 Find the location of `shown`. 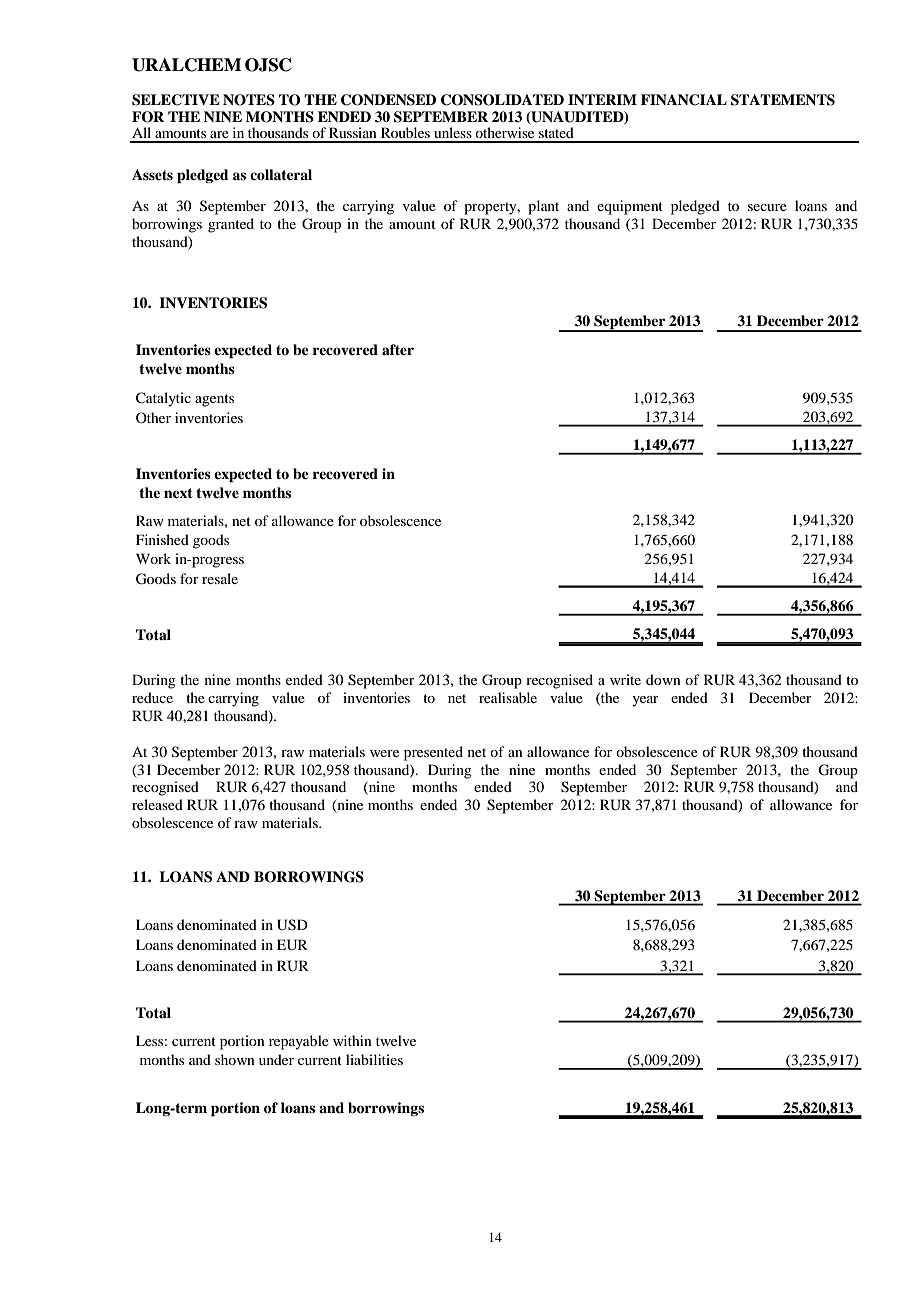

shown is located at coordinates (235, 1059).
